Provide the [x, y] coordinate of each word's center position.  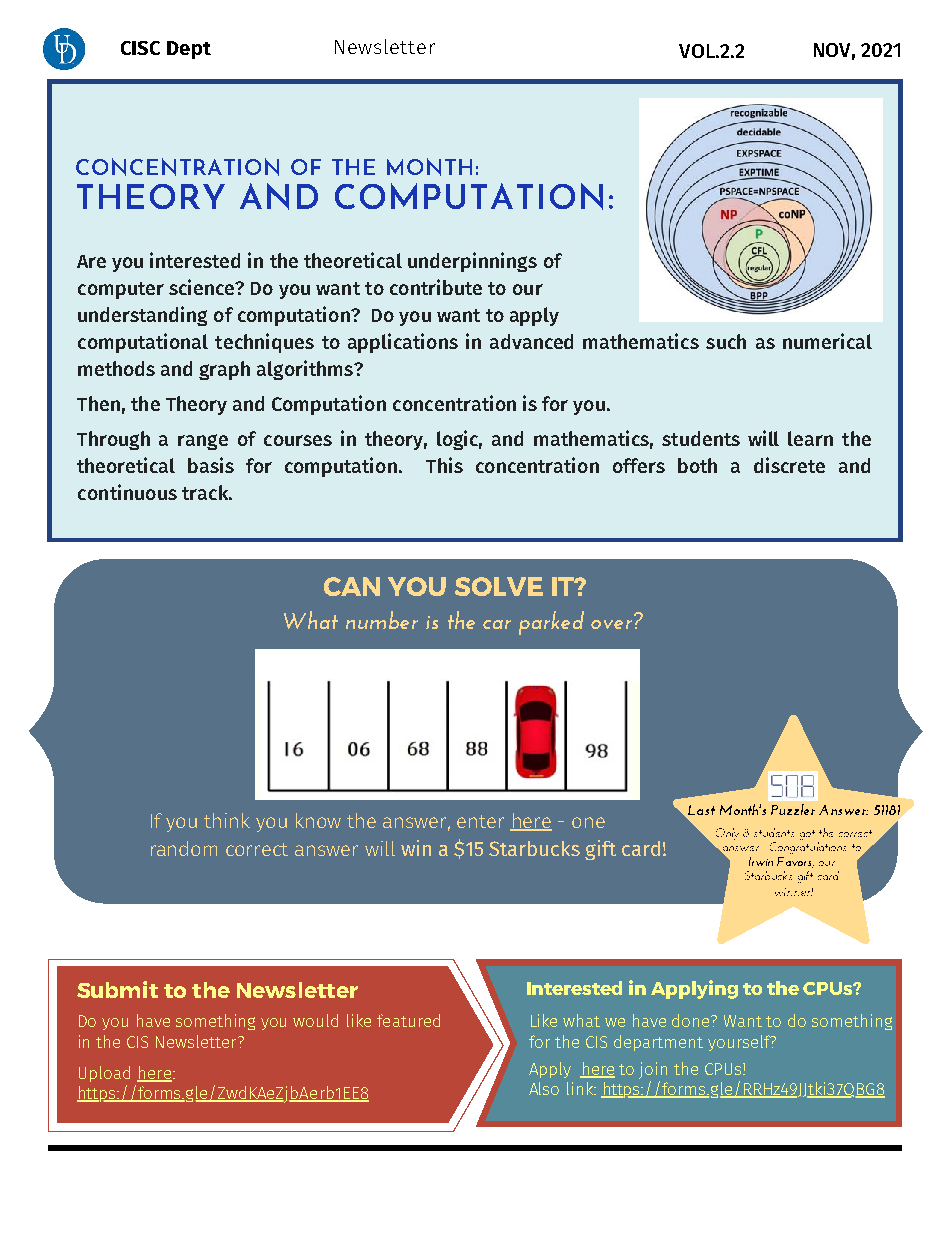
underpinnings [472, 262]
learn [810, 438]
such [726, 341]
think [227, 820]
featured [408, 1020]
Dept [189, 50]
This [444, 465]
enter [480, 821]
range [203, 442]
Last [701, 810]
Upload [104, 1074]
